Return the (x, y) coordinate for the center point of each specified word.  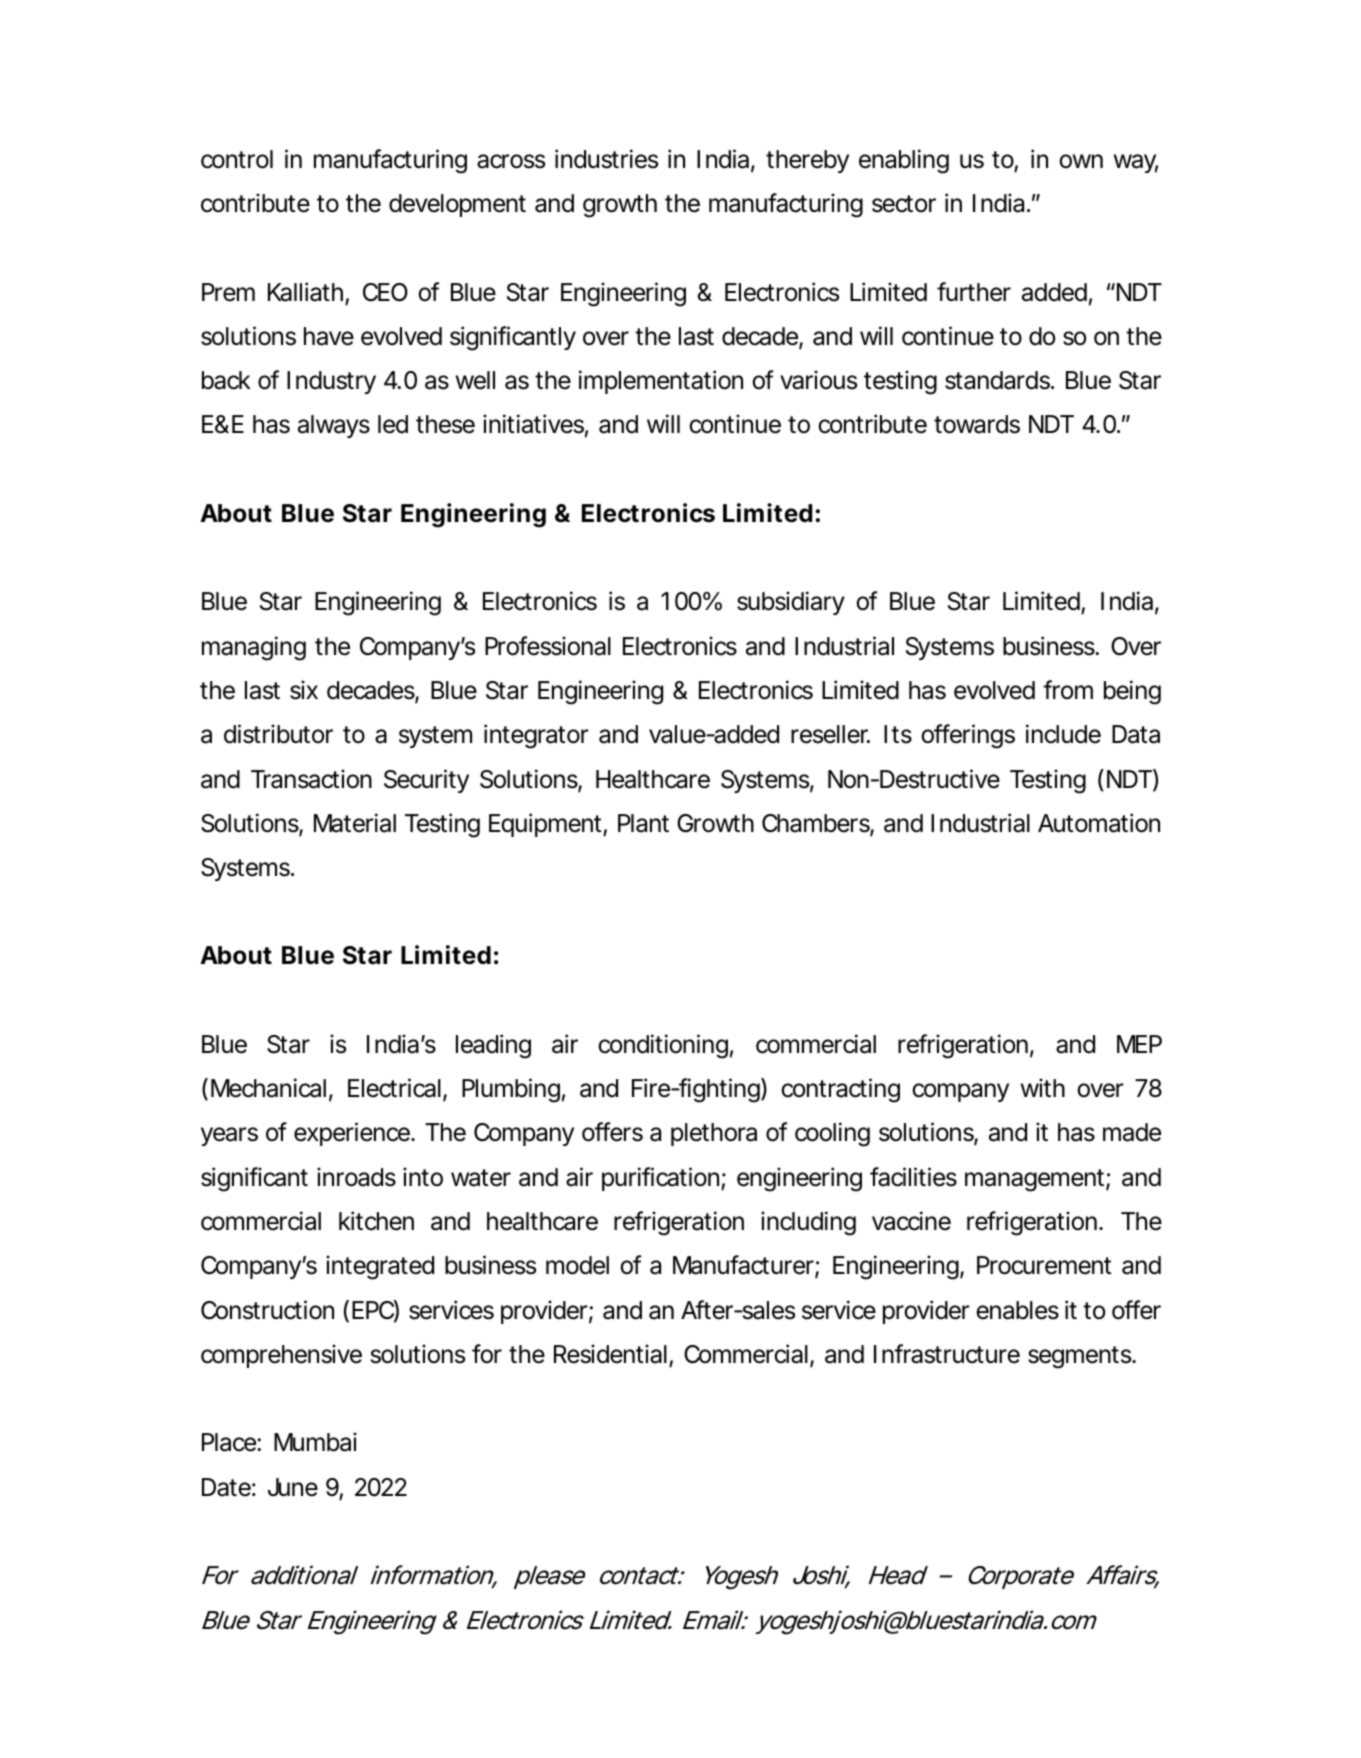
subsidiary (791, 603)
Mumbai (315, 1442)
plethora (714, 1134)
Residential (610, 1354)
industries (606, 159)
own (1081, 161)
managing (254, 648)
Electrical (394, 1088)
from (1068, 690)
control (237, 159)
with (1043, 1087)
